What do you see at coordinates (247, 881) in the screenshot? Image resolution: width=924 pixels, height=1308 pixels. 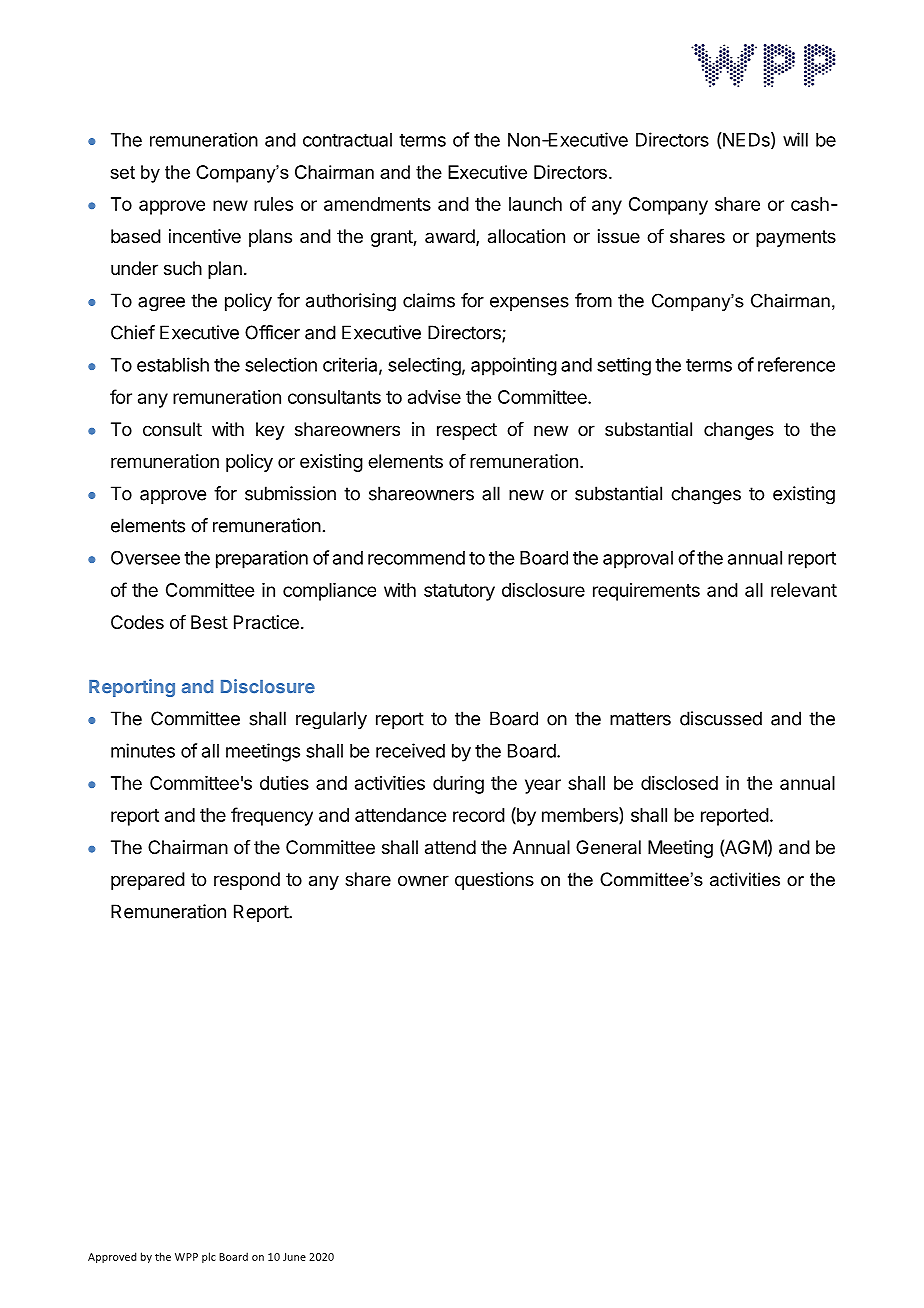 I see `respond` at bounding box center [247, 881].
